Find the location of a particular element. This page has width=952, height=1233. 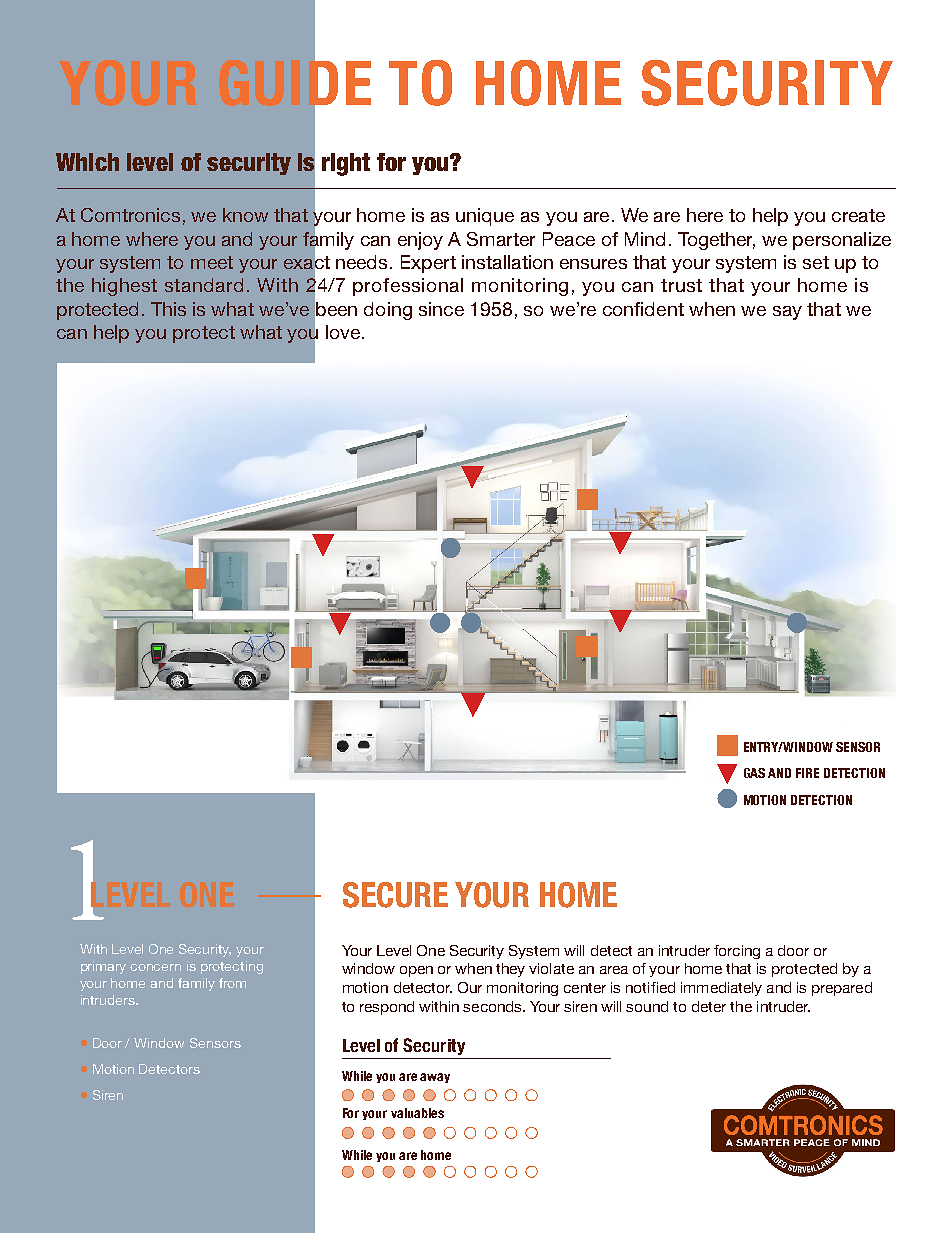

from is located at coordinates (232, 983).
